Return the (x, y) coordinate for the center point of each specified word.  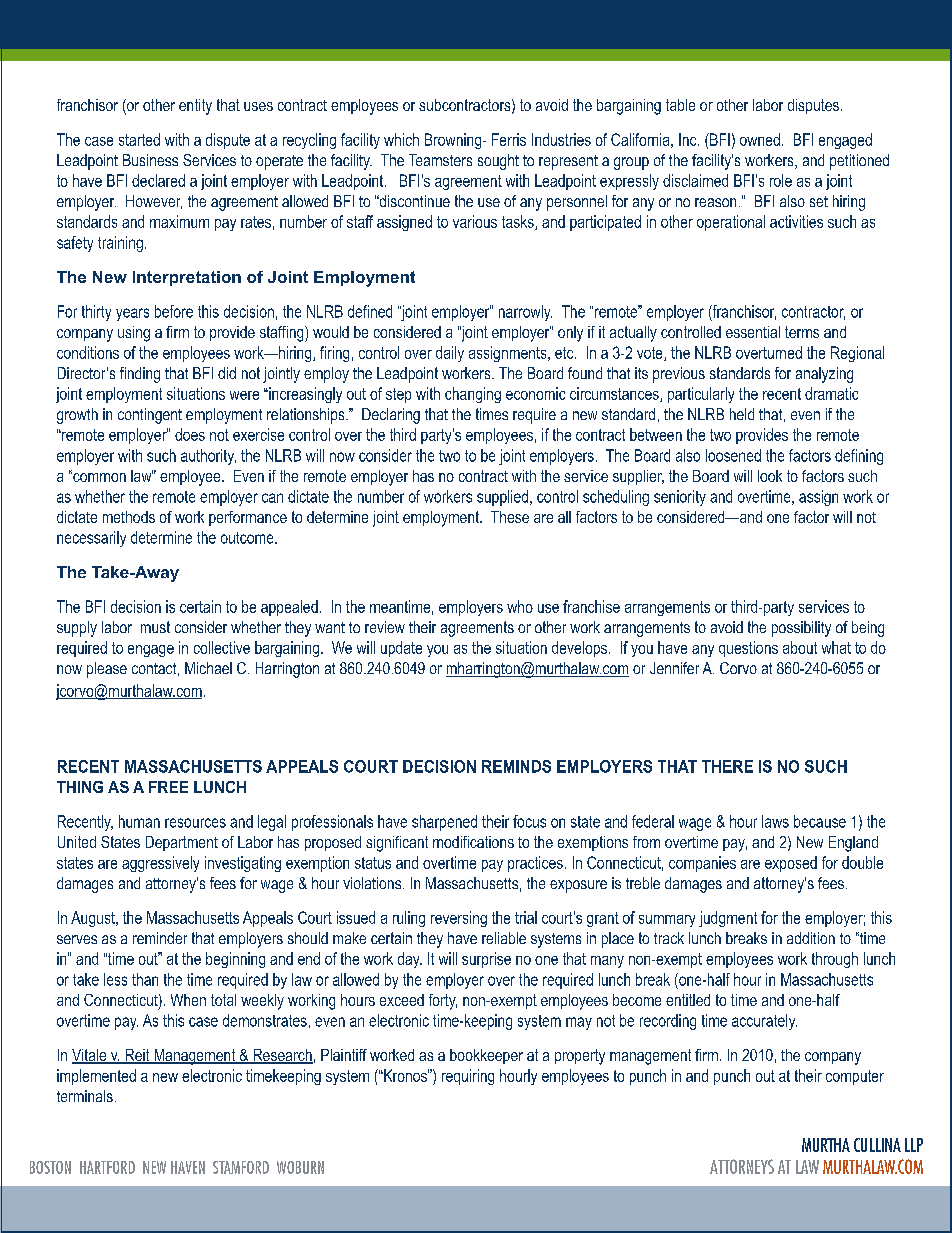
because (820, 821)
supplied (502, 498)
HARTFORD (107, 1167)
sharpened (444, 823)
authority (208, 457)
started (139, 139)
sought (498, 162)
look (770, 476)
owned (760, 139)
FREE (168, 787)
